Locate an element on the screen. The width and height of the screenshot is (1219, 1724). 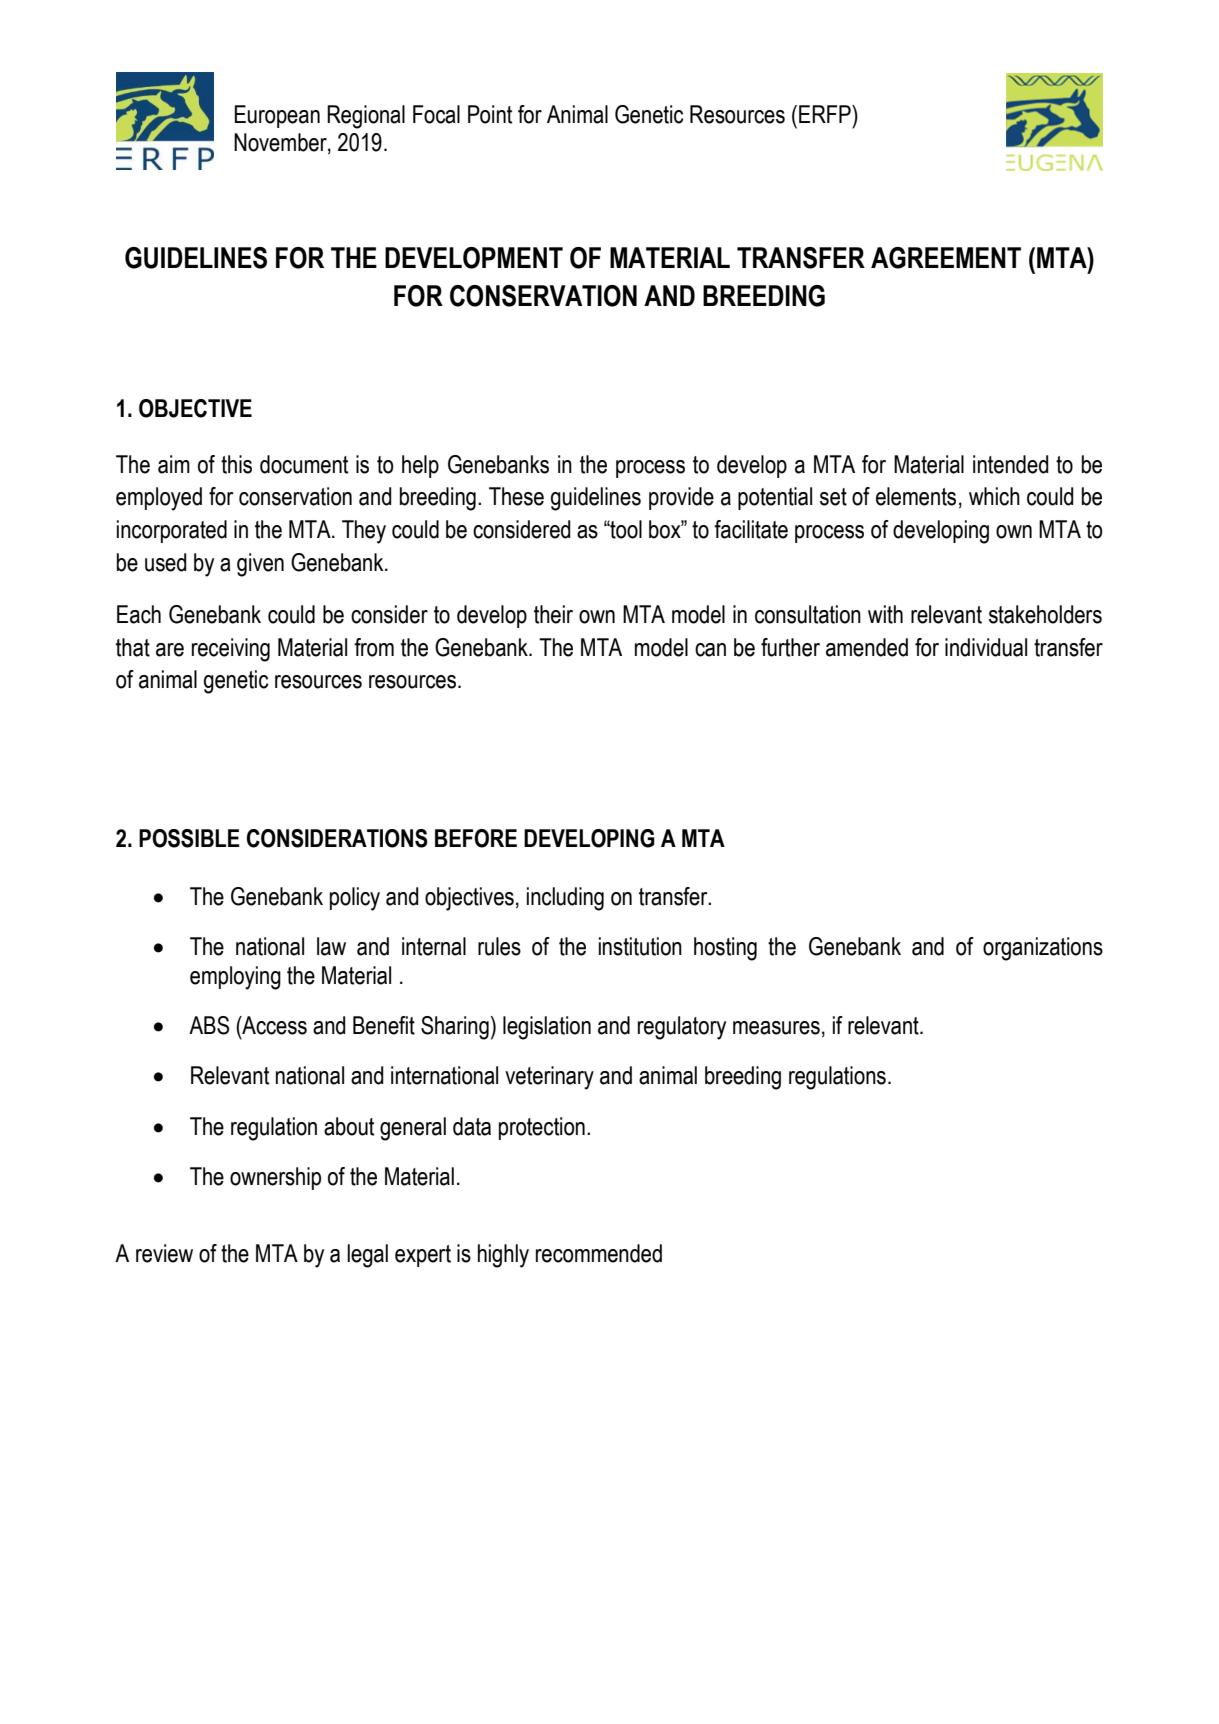
their is located at coordinates (553, 614).
